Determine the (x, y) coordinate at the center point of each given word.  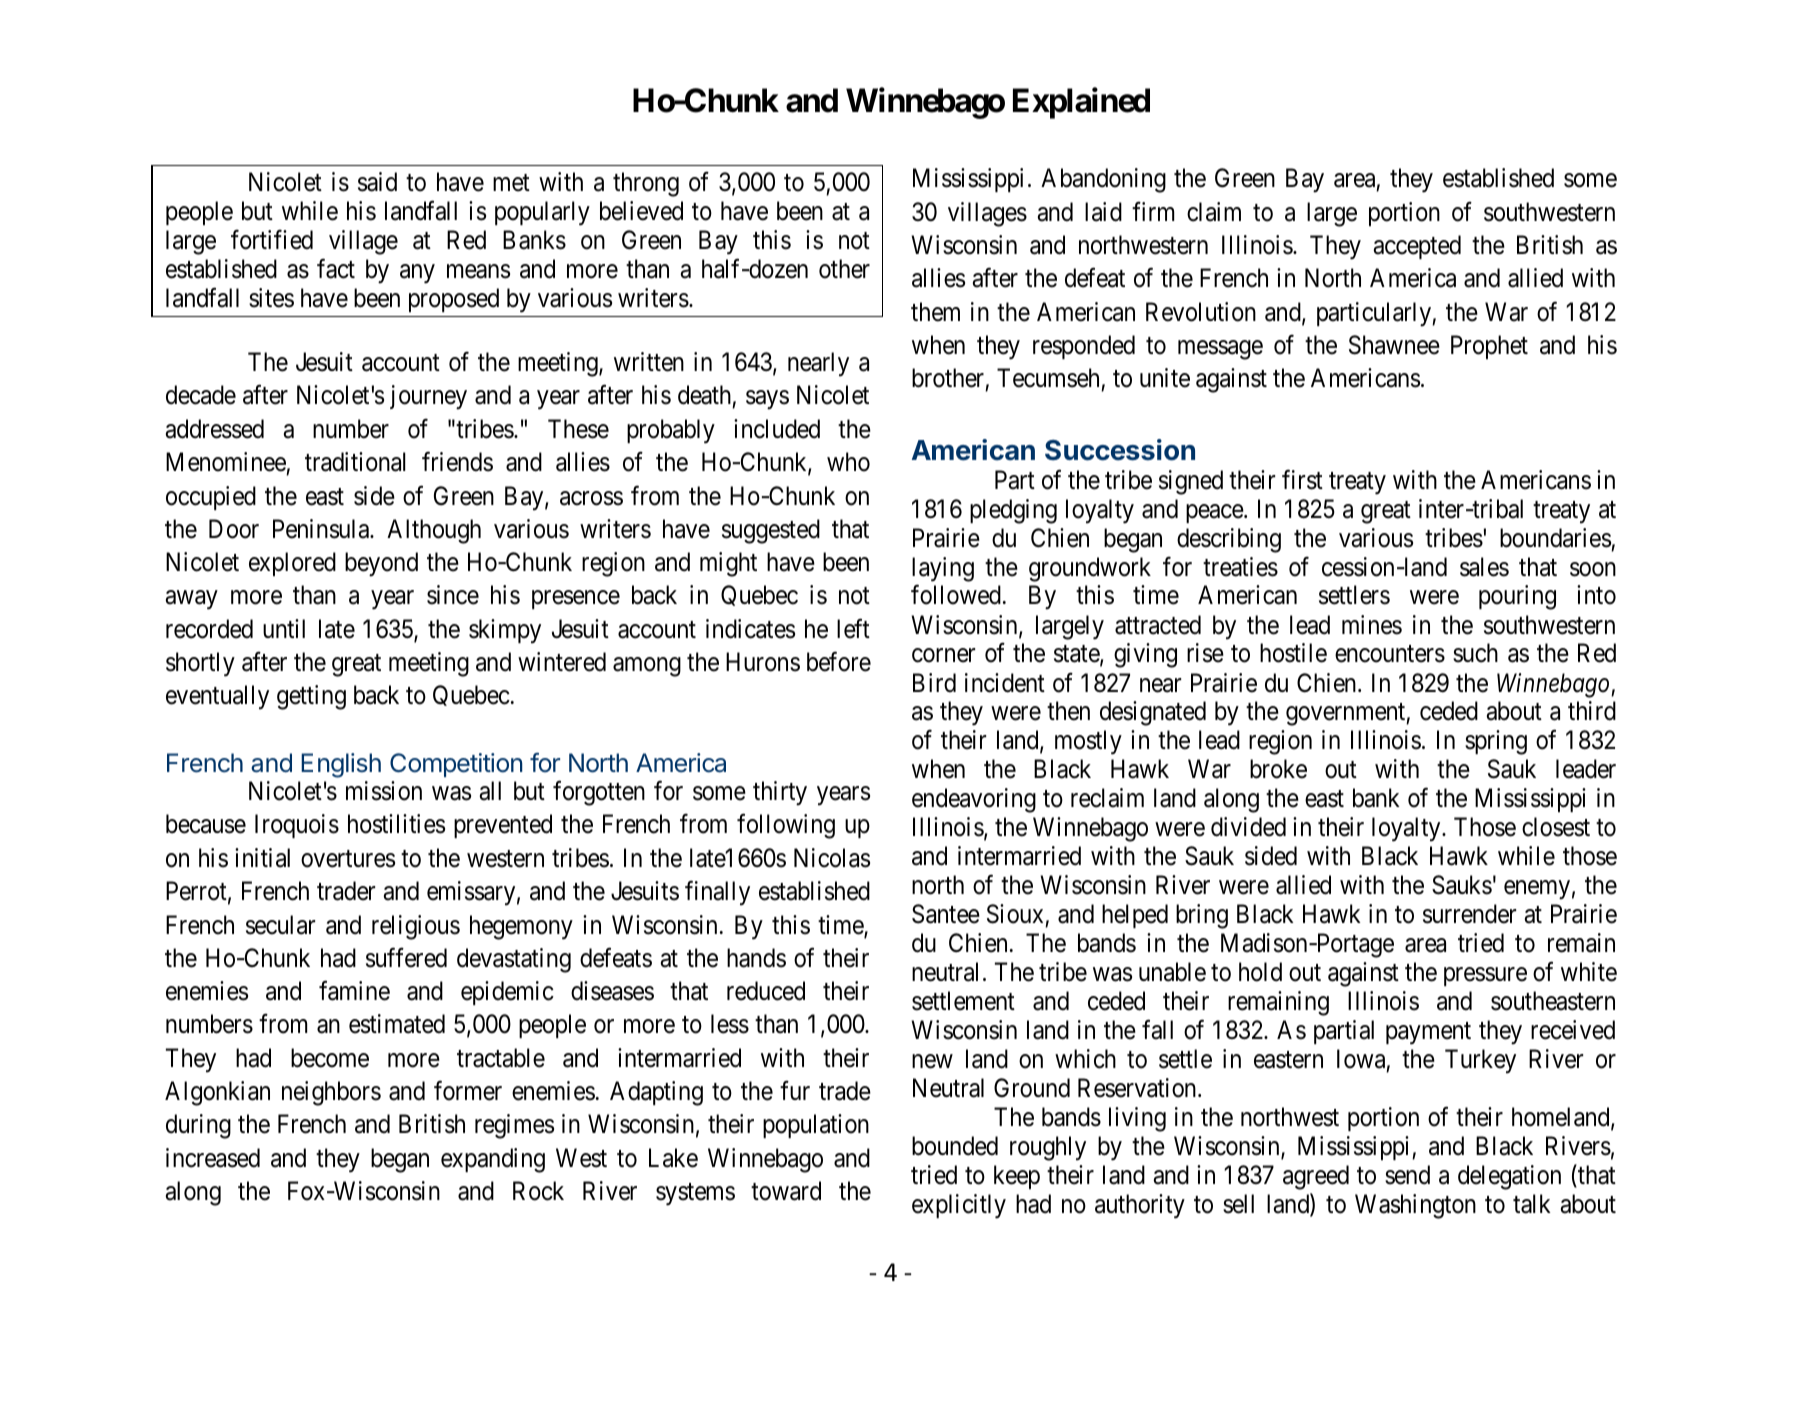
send (1407, 1175)
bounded (955, 1146)
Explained (1081, 103)
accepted (1417, 247)
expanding (493, 1160)
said (377, 182)
